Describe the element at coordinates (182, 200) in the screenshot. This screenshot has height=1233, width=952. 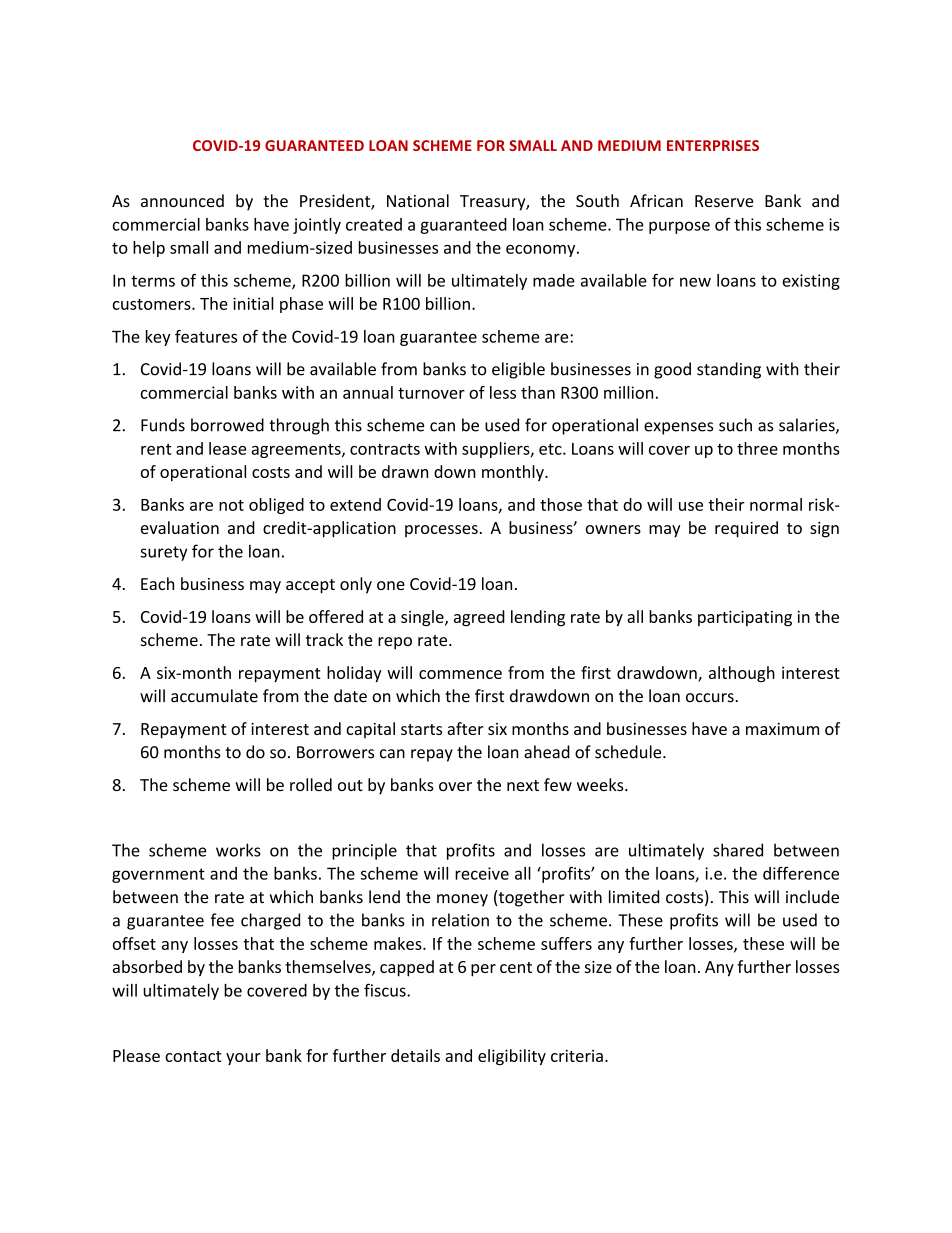
I see `announced` at that location.
